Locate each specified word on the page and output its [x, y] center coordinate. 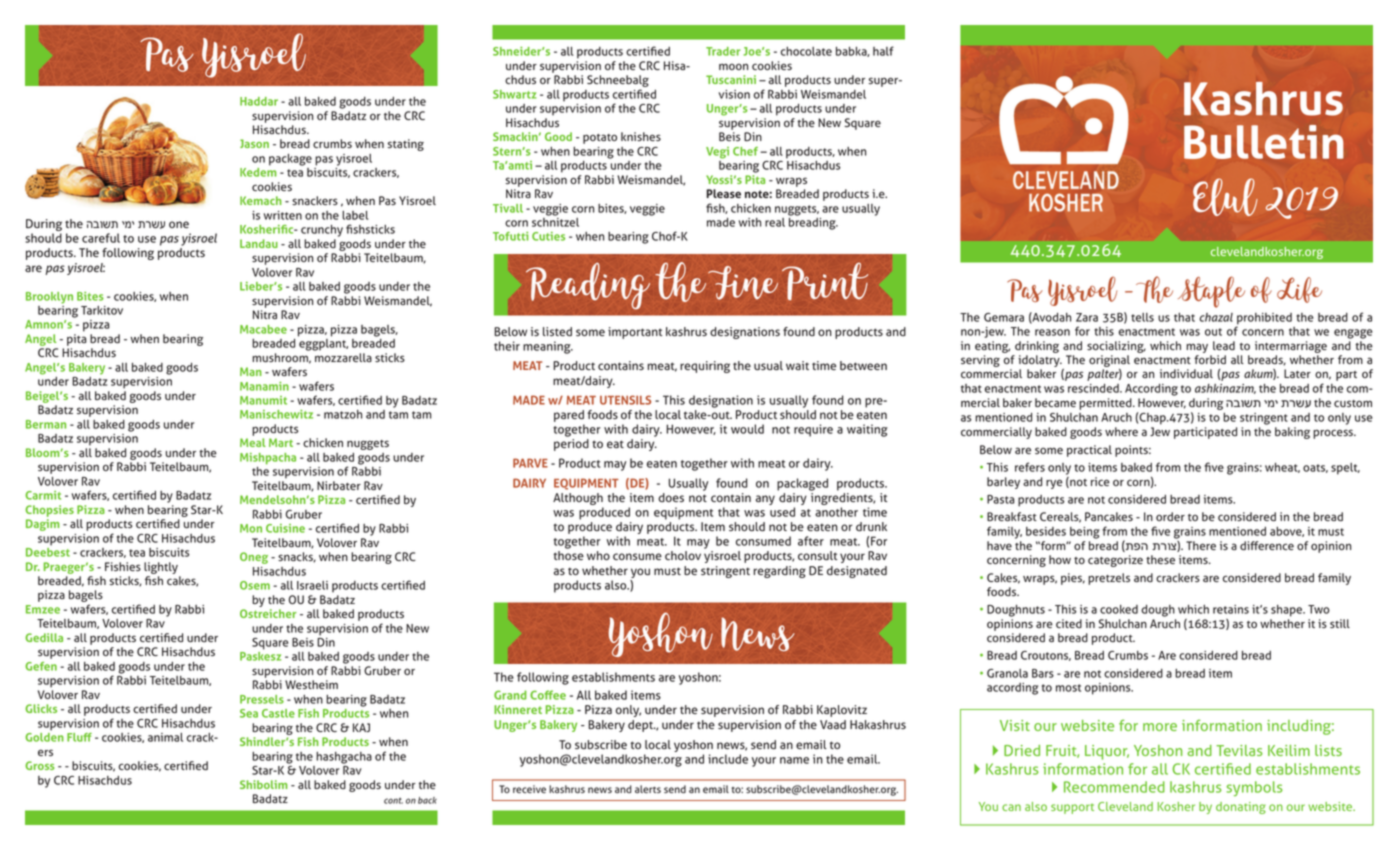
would [747, 429]
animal [165, 737]
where [1121, 431]
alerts [648, 789]
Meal [253, 442]
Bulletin [1263, 142]
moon [733, 66]
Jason [254, 143]
